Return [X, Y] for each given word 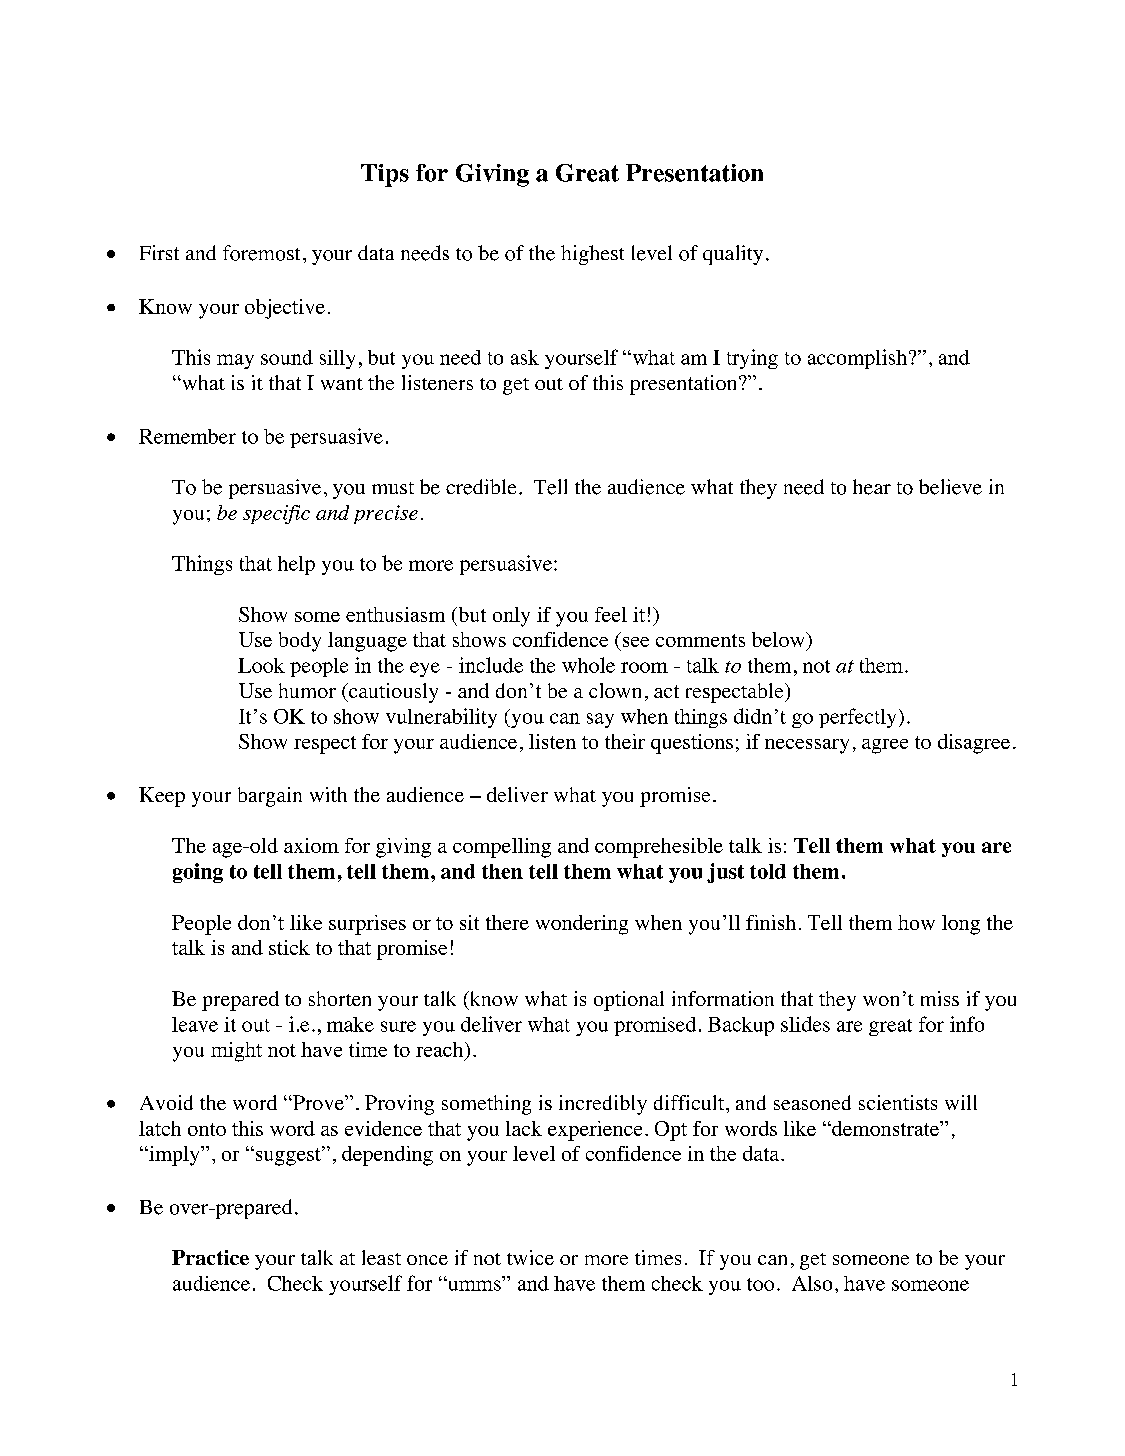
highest [592, 255]
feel [611, 614]
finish [771, 922]
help [296, 565]
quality [733, 255]
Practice [210, 1257]
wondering [582, 925]
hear [872, 487]
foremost [261, 253]
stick [289, 947]
